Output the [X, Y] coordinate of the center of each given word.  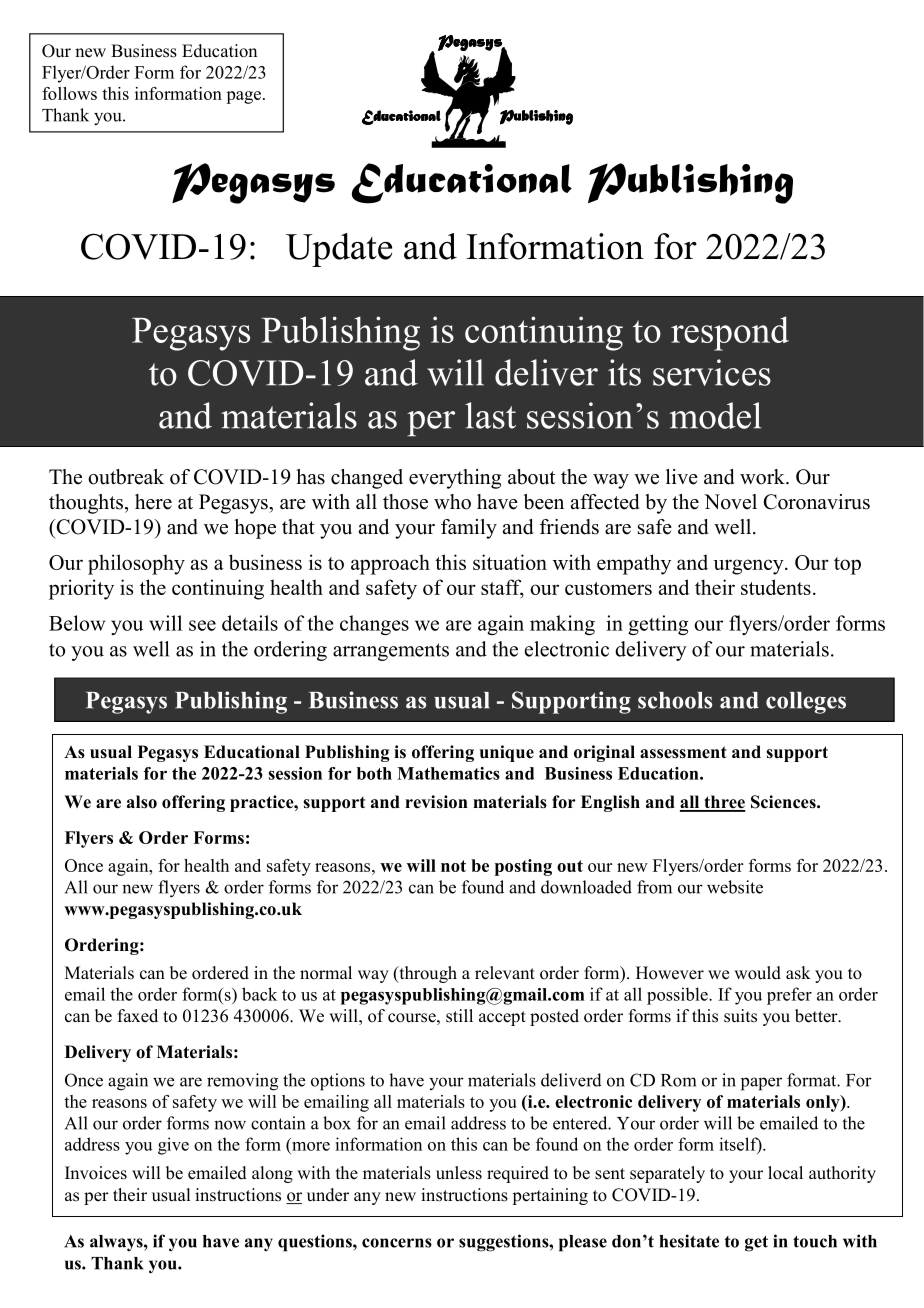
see [202, 625]
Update [339, 250]
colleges [806, 703]
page [245, 97]
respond [730, 333]
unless [459, 1173]
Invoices [96, 1173]
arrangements [391, 652]
